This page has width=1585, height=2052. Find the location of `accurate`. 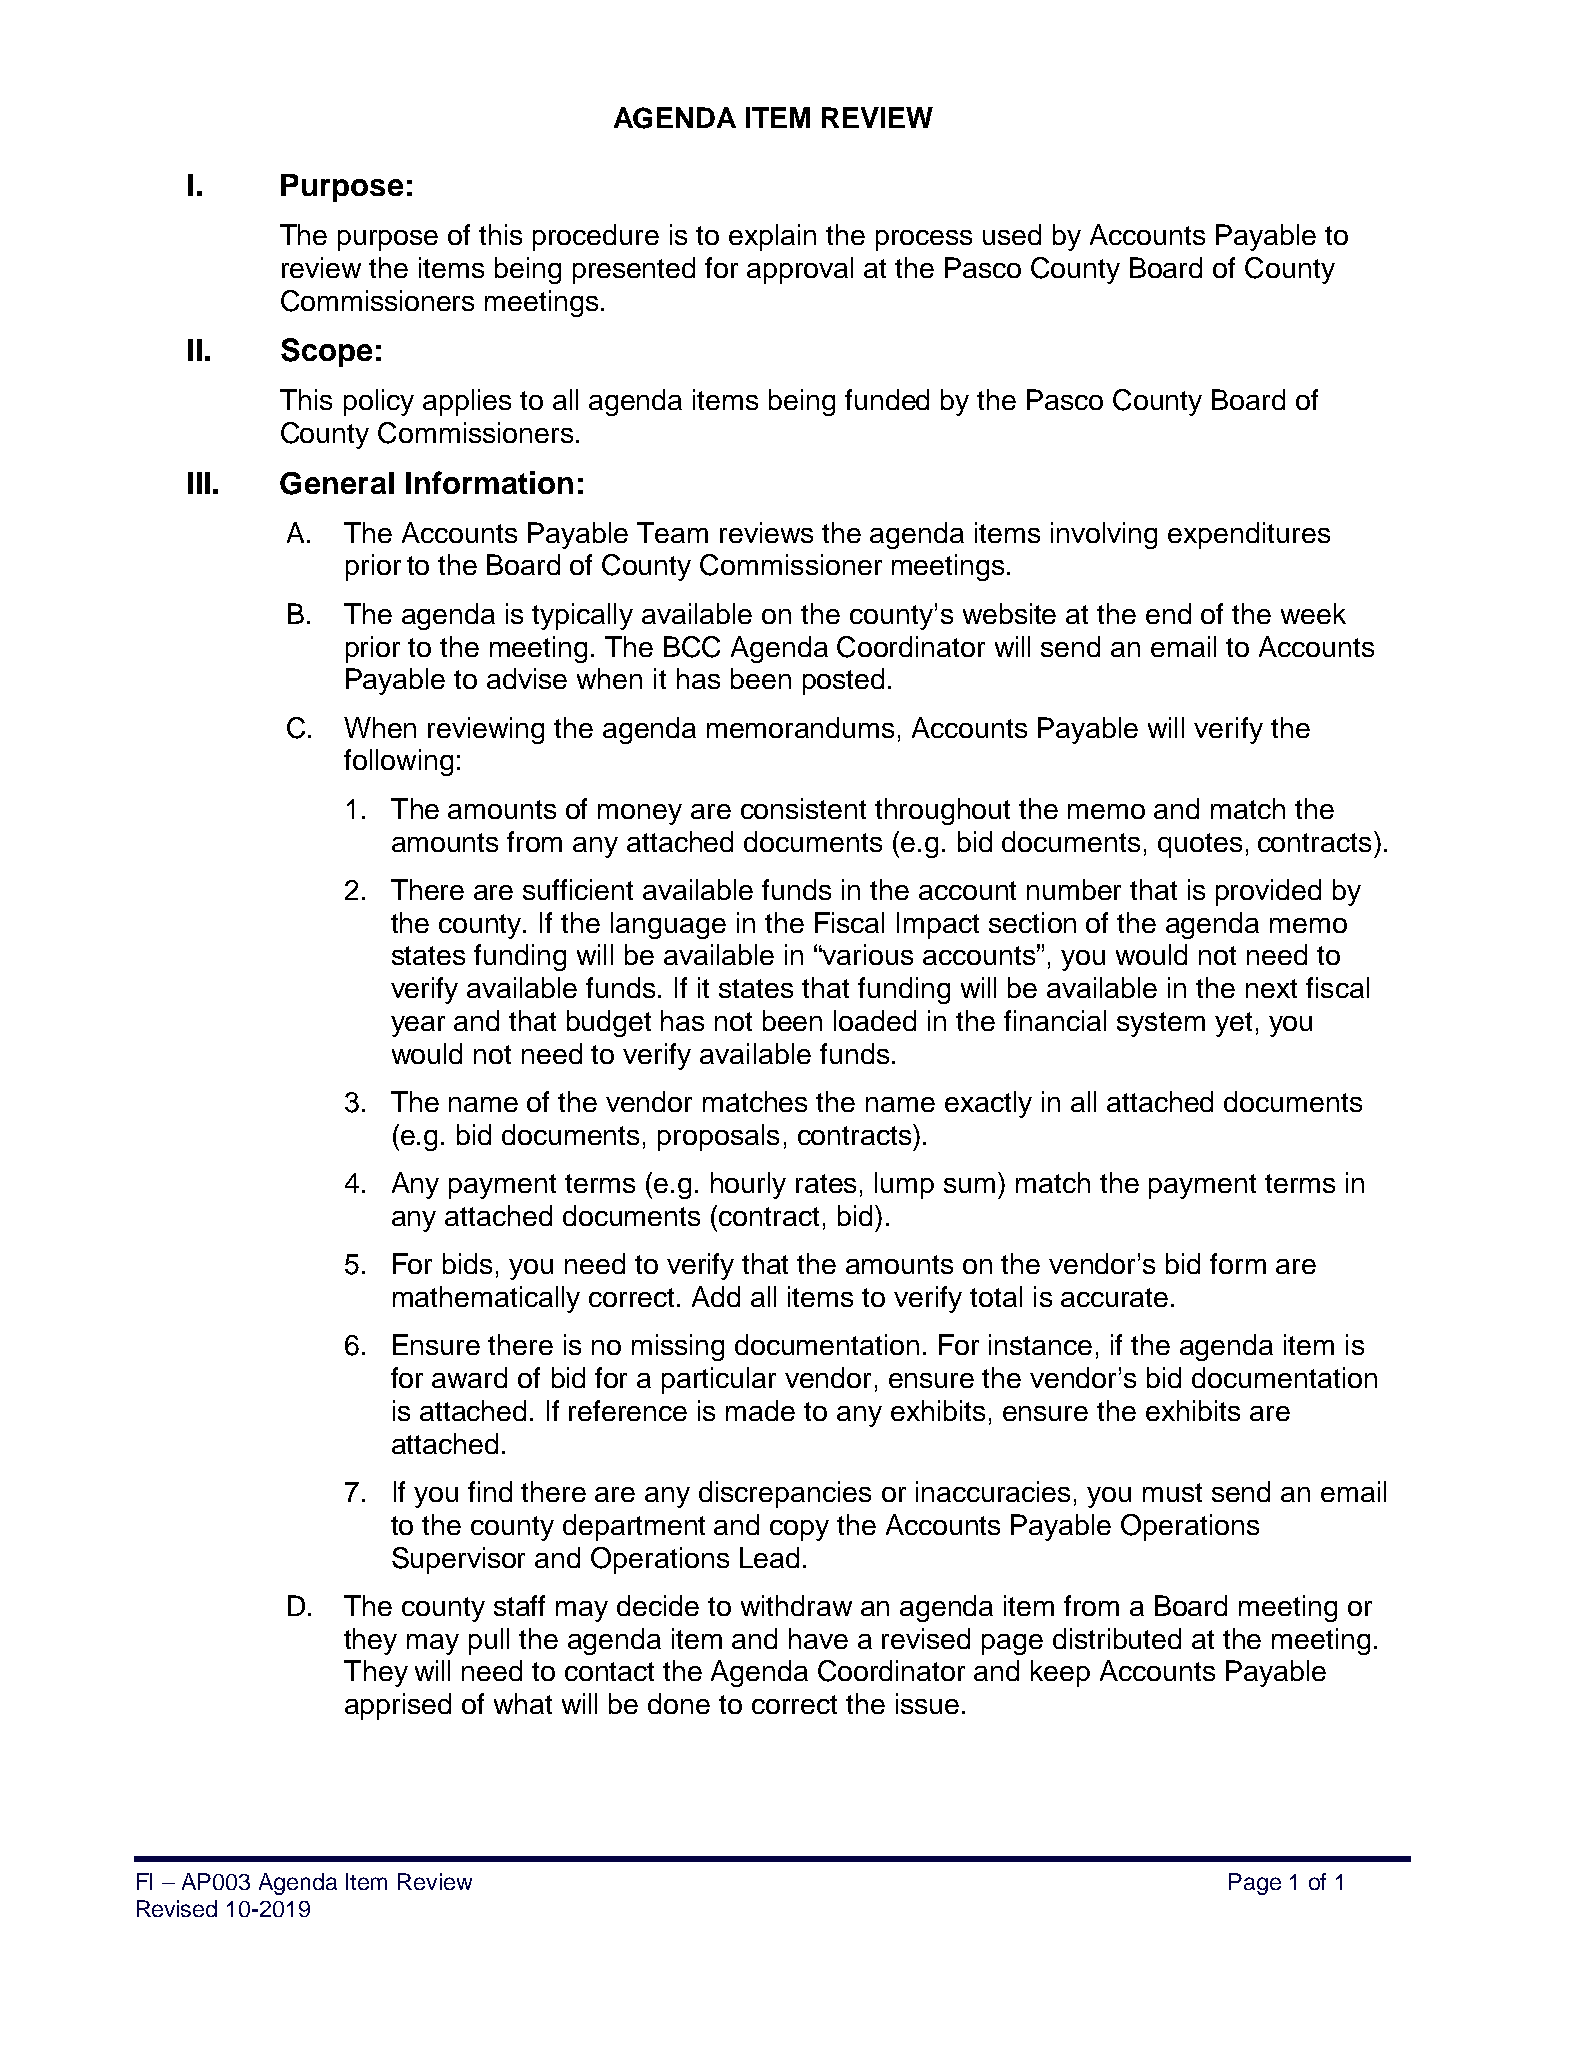

accurate is located at coordinates (1114, 1297).
